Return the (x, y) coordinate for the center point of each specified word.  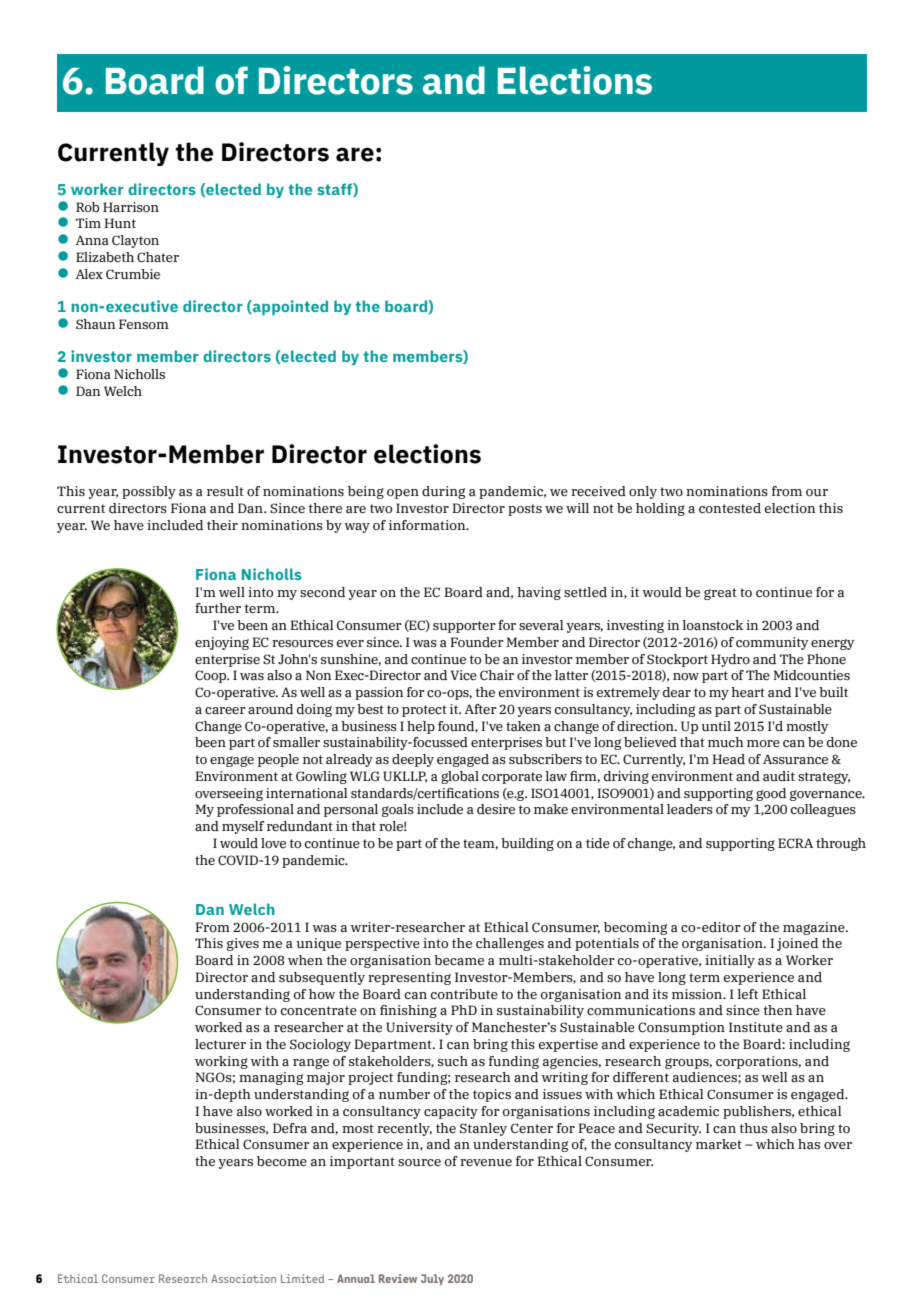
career (225, 710)
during (443, 492)
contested (730, 508)
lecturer (220, 1044)
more (763, 744)
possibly (149, 492)
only (643, 492)
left (747, 994)
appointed (289, 307)
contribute (464, 994)
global (460, 777)
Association (243, 1278)
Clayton (135, 241)
